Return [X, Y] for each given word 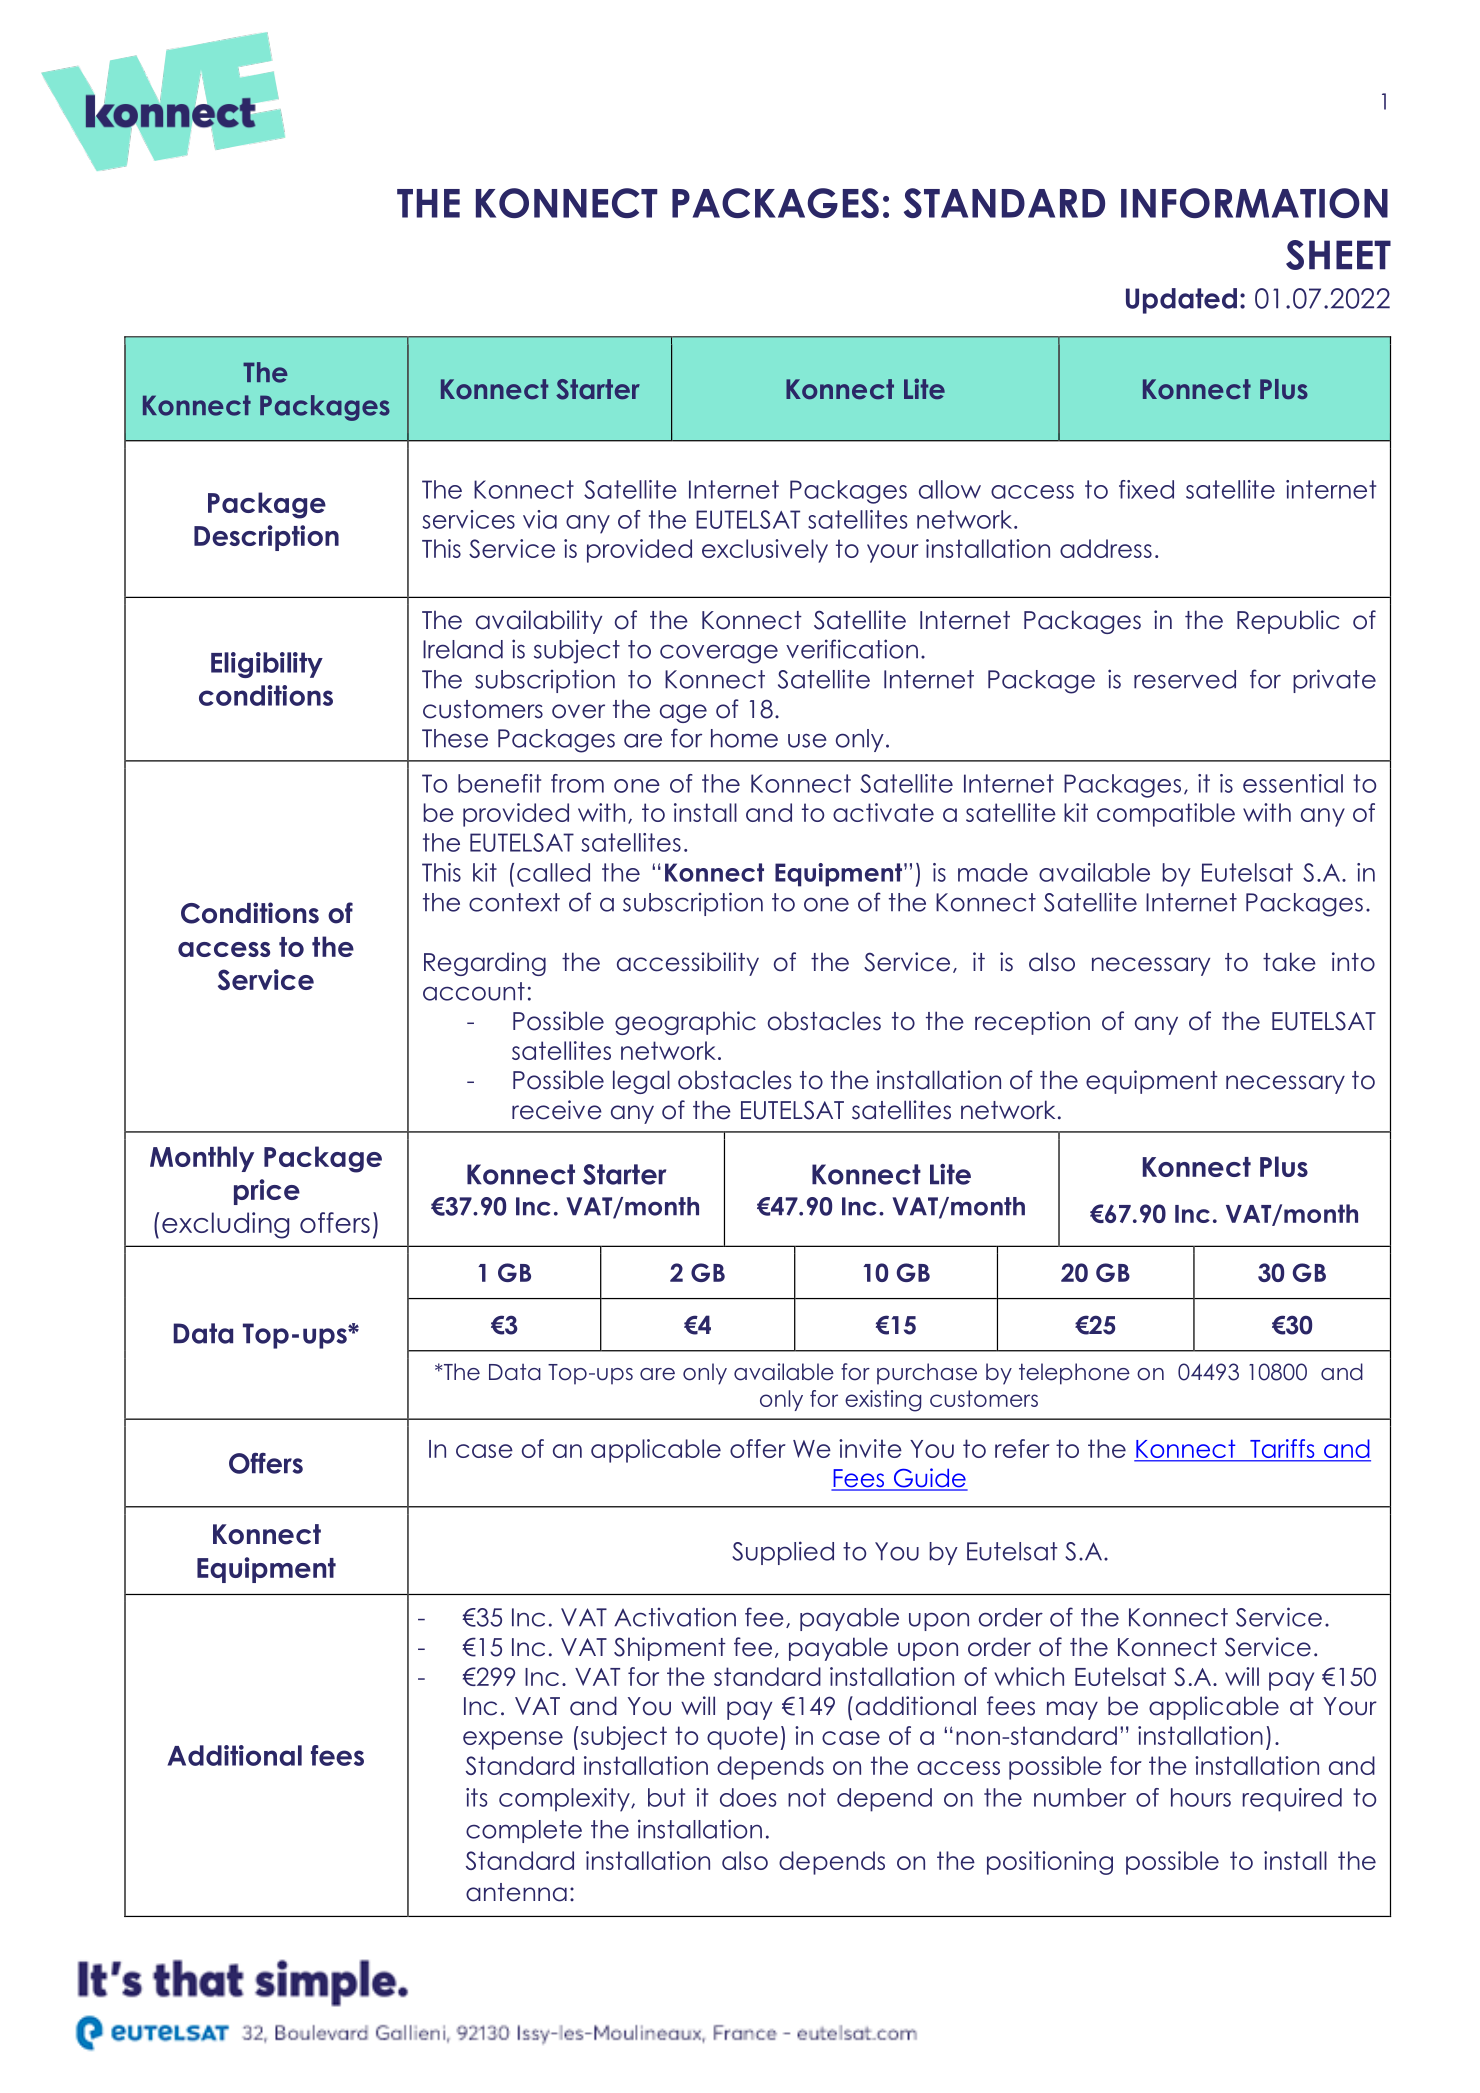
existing [883, 1401]
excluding [225, 1225]
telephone [1074, 1374]
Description [266, 538]
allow [950, 489]
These [455, 738]
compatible [1166, 815]
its [476, 1797]
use [807, 740]
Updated [1181, 301]
